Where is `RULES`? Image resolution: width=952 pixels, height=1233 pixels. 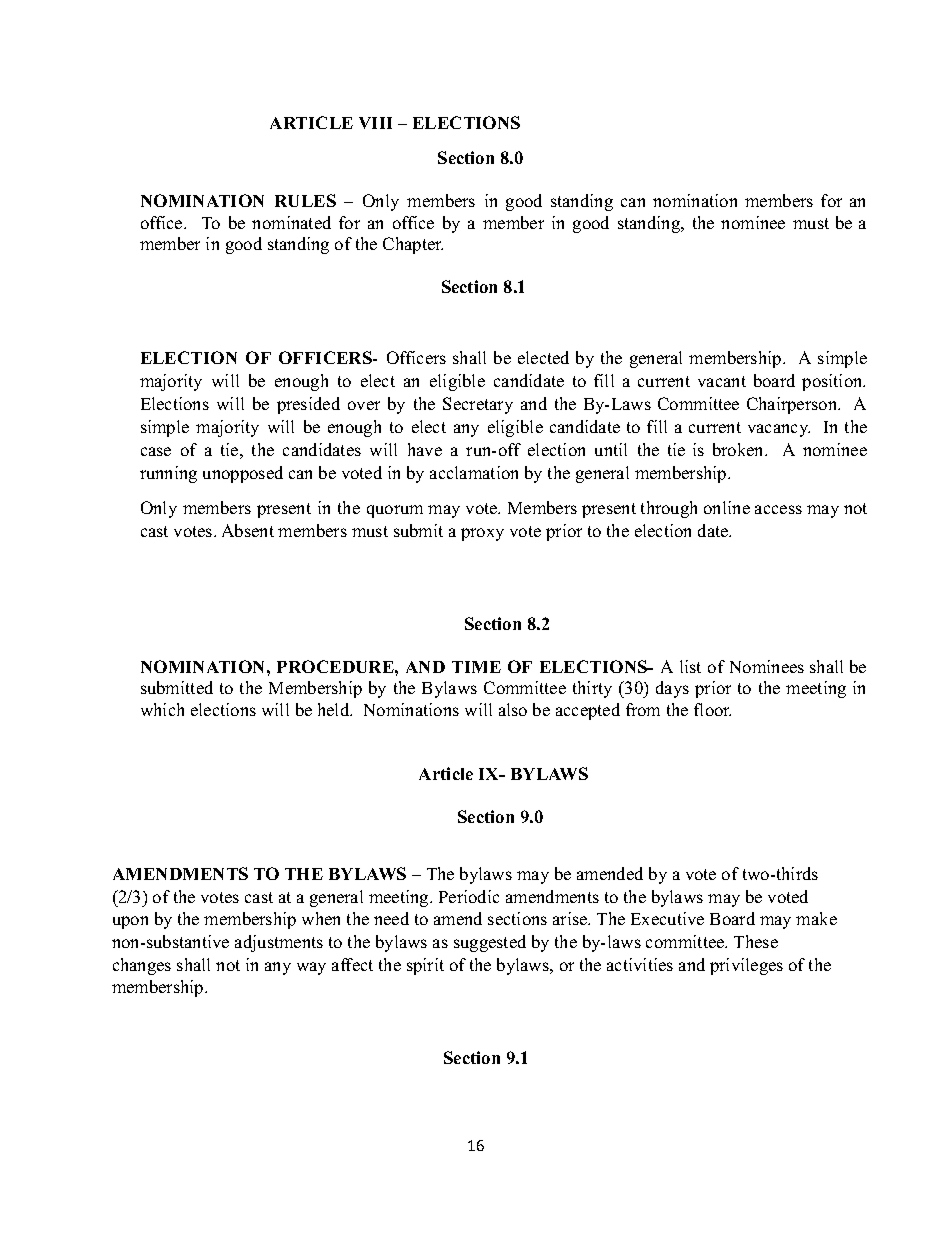 RULES is located at coordinates (305, 200).
